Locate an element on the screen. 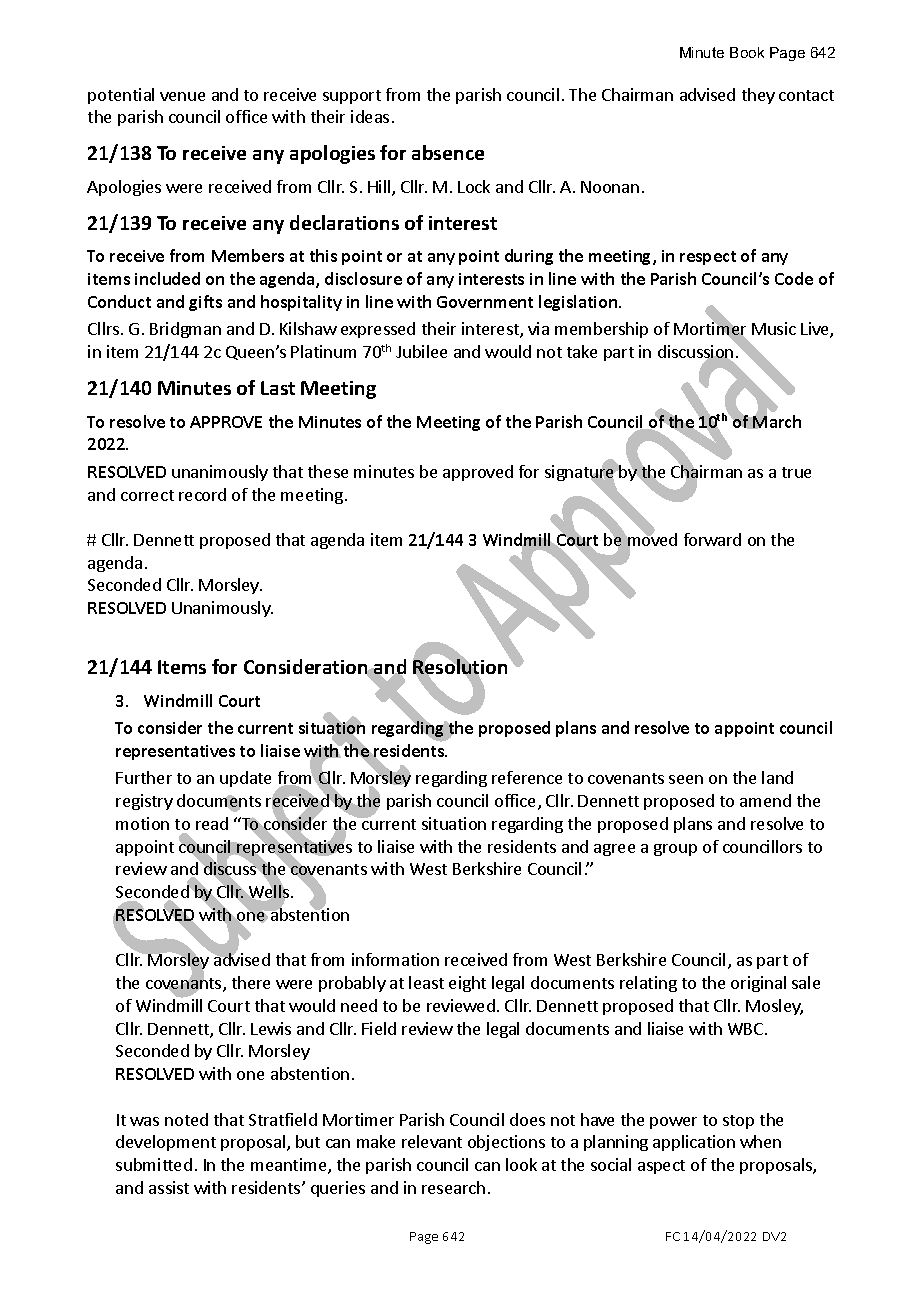 The width and height of the screenshot is (924, 1308). venue is located at coordinates (182, 96).
